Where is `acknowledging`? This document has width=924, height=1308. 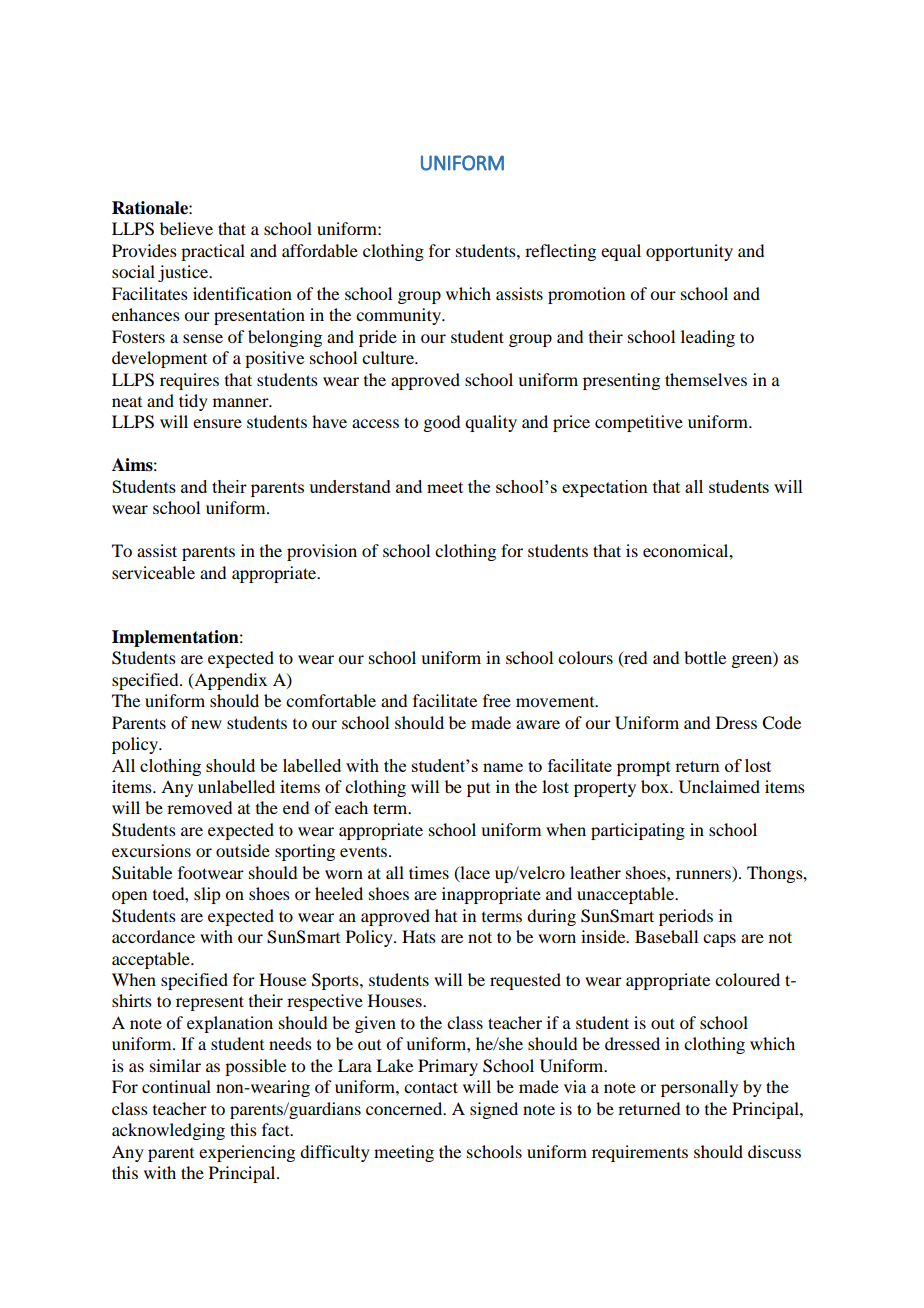
acknowledging is located at coordinates (168, 1131).
